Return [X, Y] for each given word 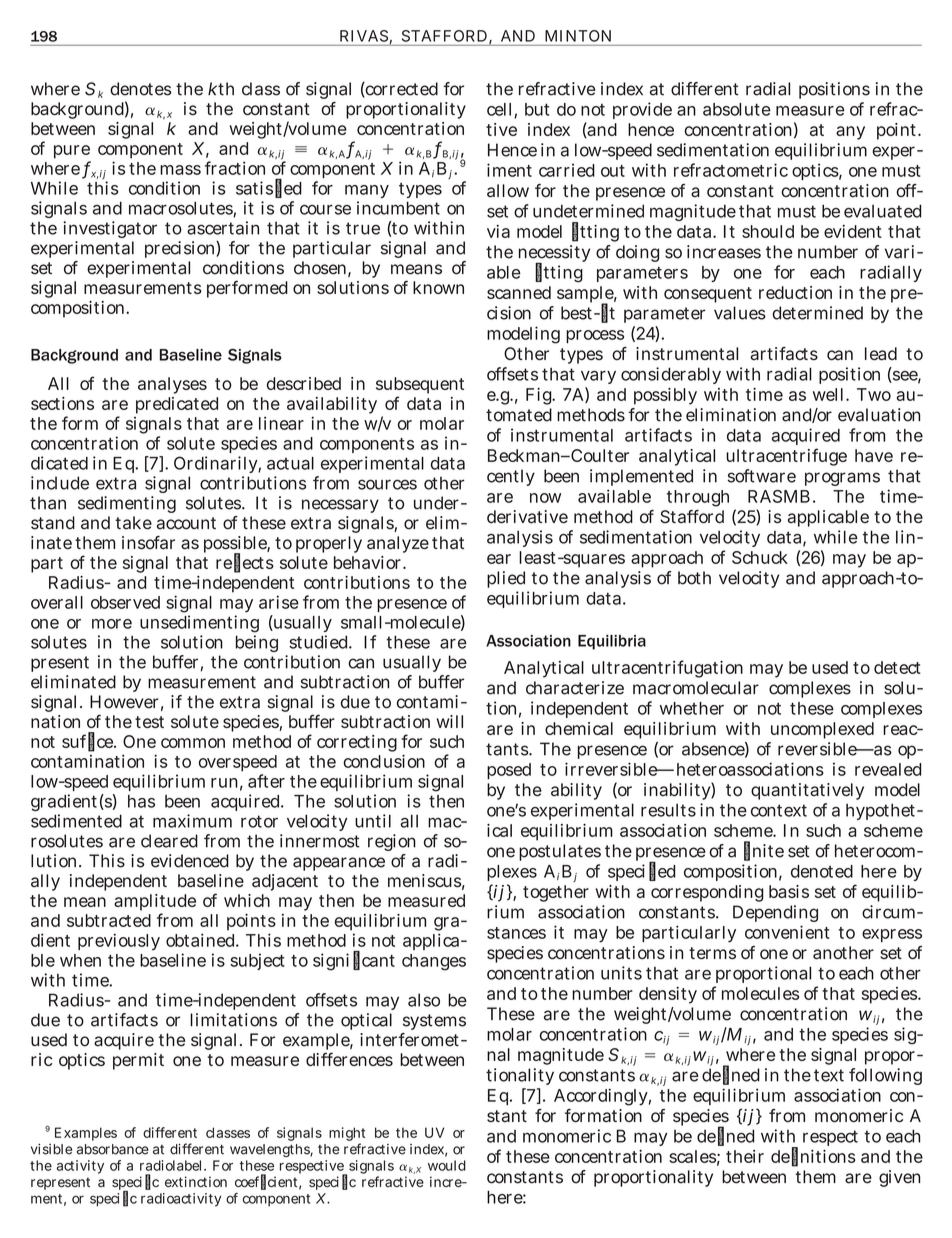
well [830, 394]
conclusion [384, 761]
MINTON [578, 36]
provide [642, 110]
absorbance [113, 1149]
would [447, 1165]
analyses [172, 385]
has [141, 801]
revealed [888, 769]
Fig [540, 396]
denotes [140, 89]
